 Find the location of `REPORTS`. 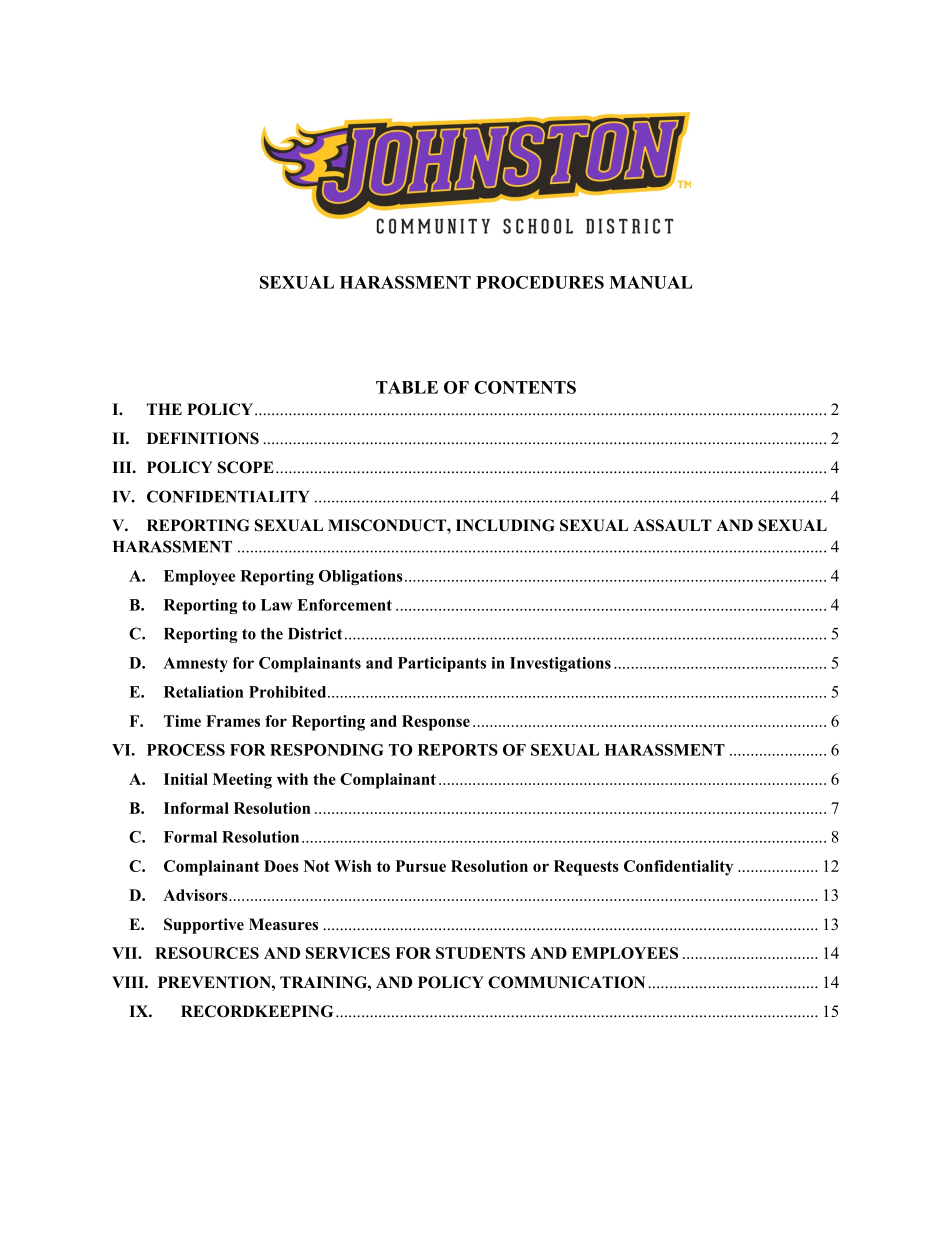

REPORTS is located at coordinates (458, 750).
